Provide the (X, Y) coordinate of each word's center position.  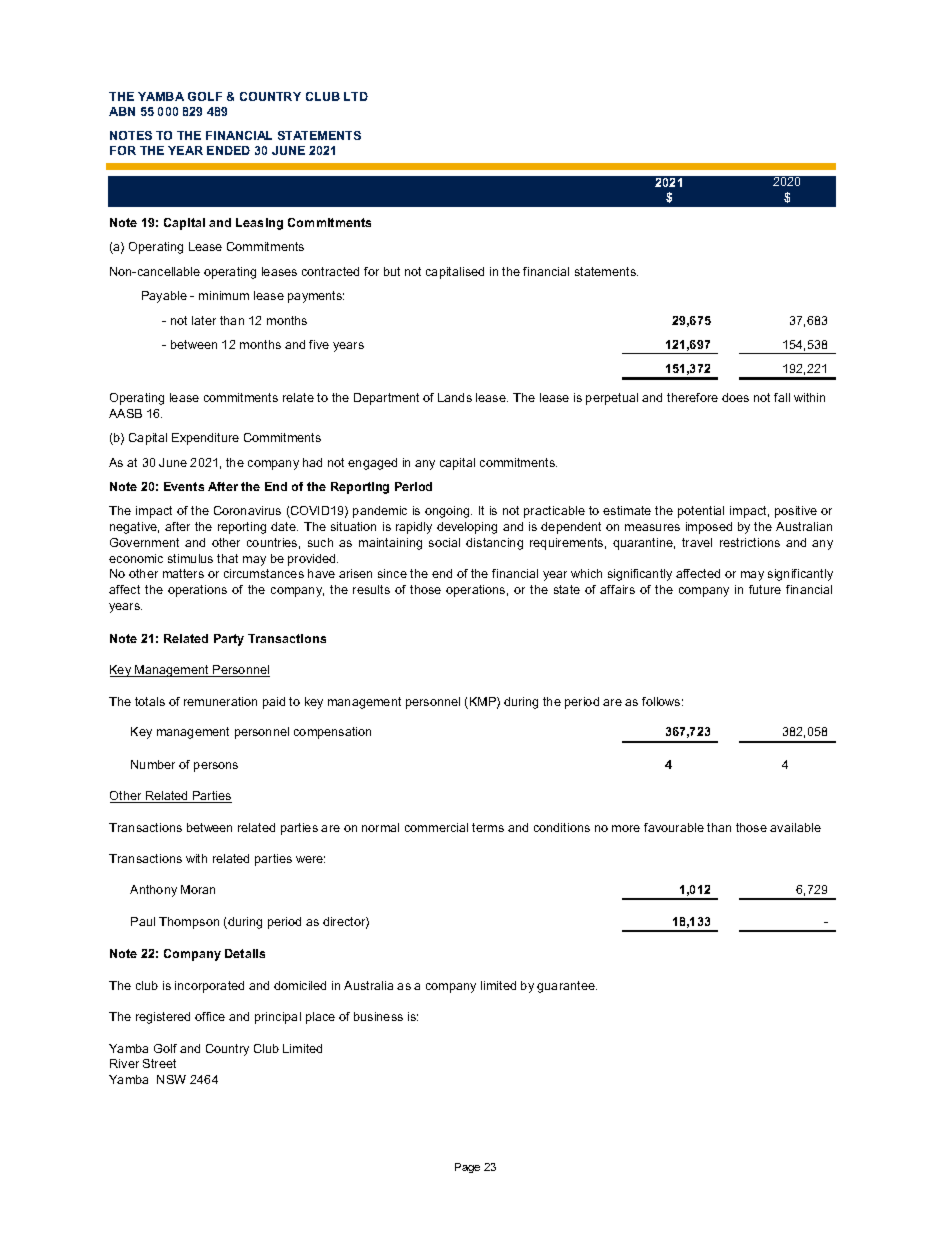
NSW (171, 1079)
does (735, 397)
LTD (356, 96)
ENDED (228, 150)
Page (467, 1168)
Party (229, 640)
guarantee (567, 987)
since (392, 573)
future (765, 589)
